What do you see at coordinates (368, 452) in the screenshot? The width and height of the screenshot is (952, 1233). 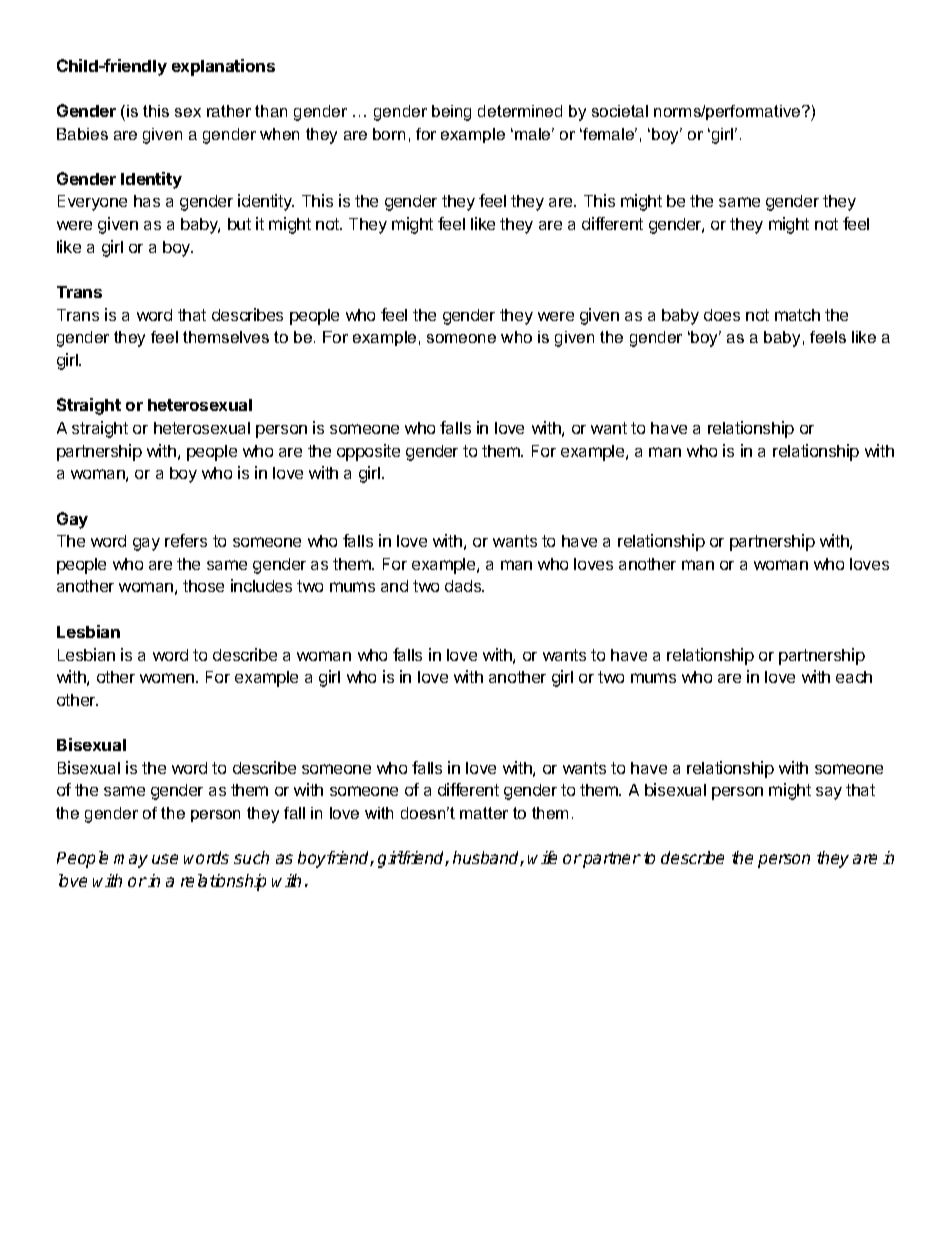 I see `opposite` at bounding box center [368, 452].
